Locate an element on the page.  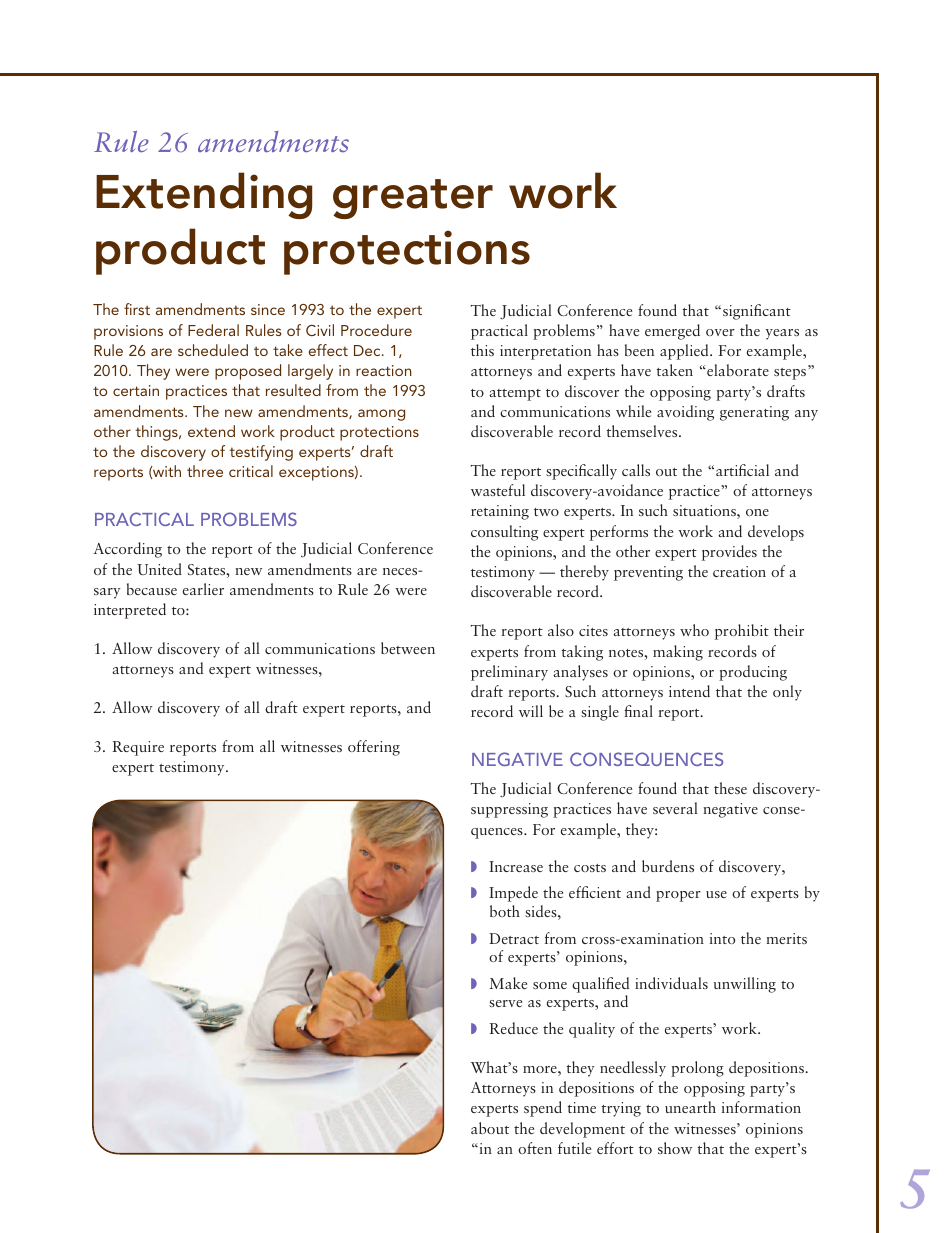
significant is located at coordinates (757, 312).
